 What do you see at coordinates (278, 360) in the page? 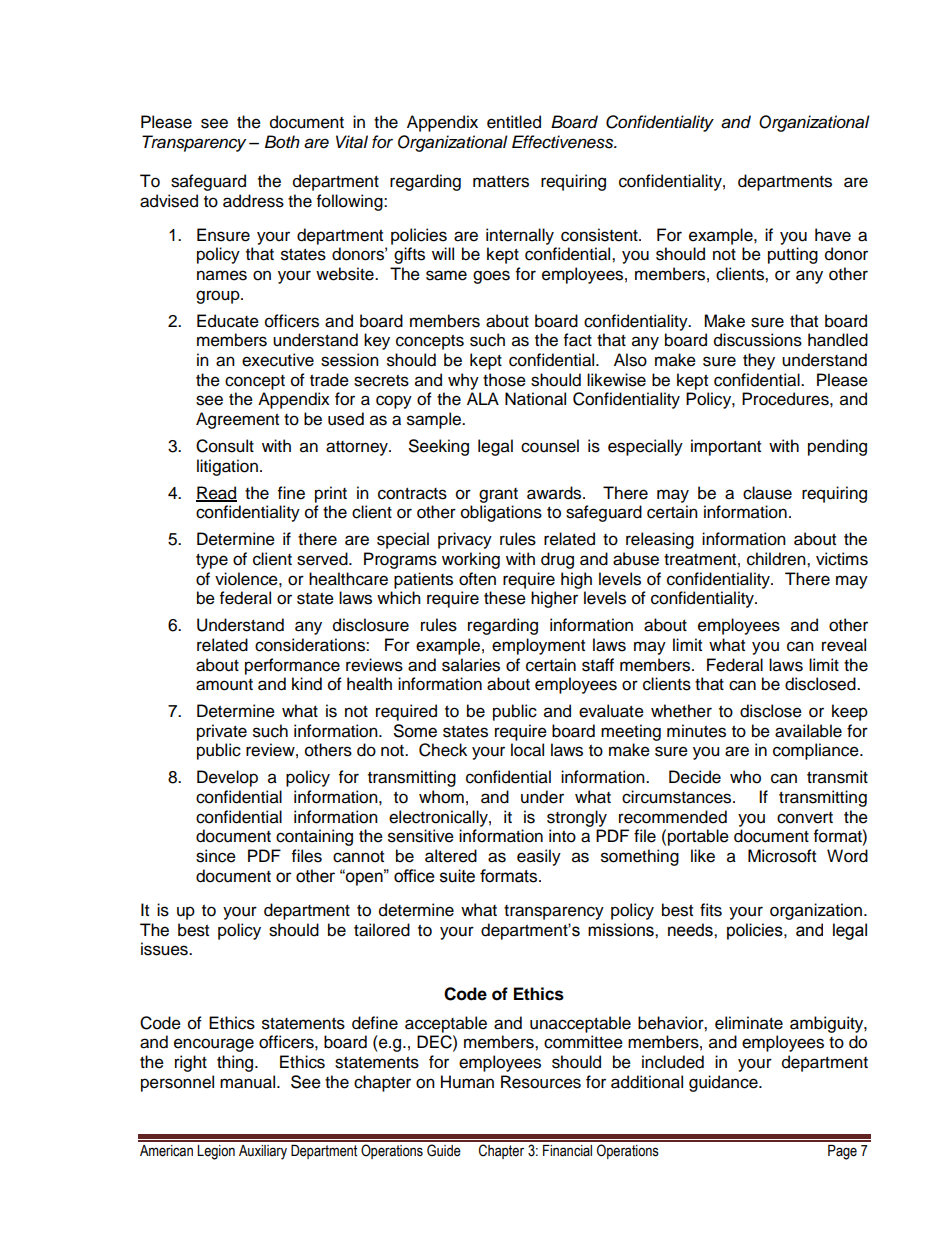
I see `executive` at bounding box center [278, 360].
